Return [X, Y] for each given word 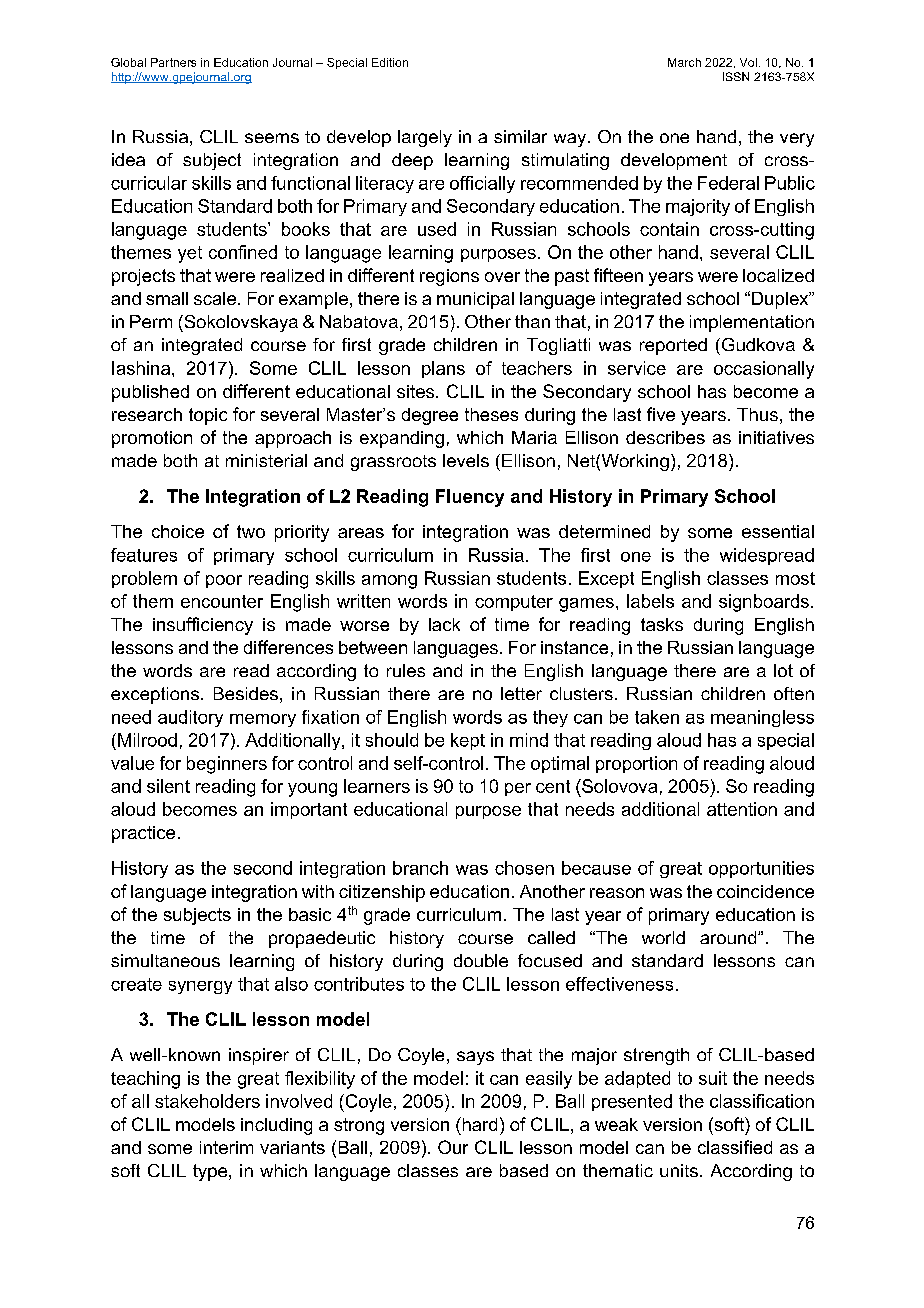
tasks [662, 624]
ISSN [736, 76]
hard [478, 1124]
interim [226, 1147]
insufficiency [203, 626]
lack [444, 624]
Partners [173, 62]
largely [425, 138]
